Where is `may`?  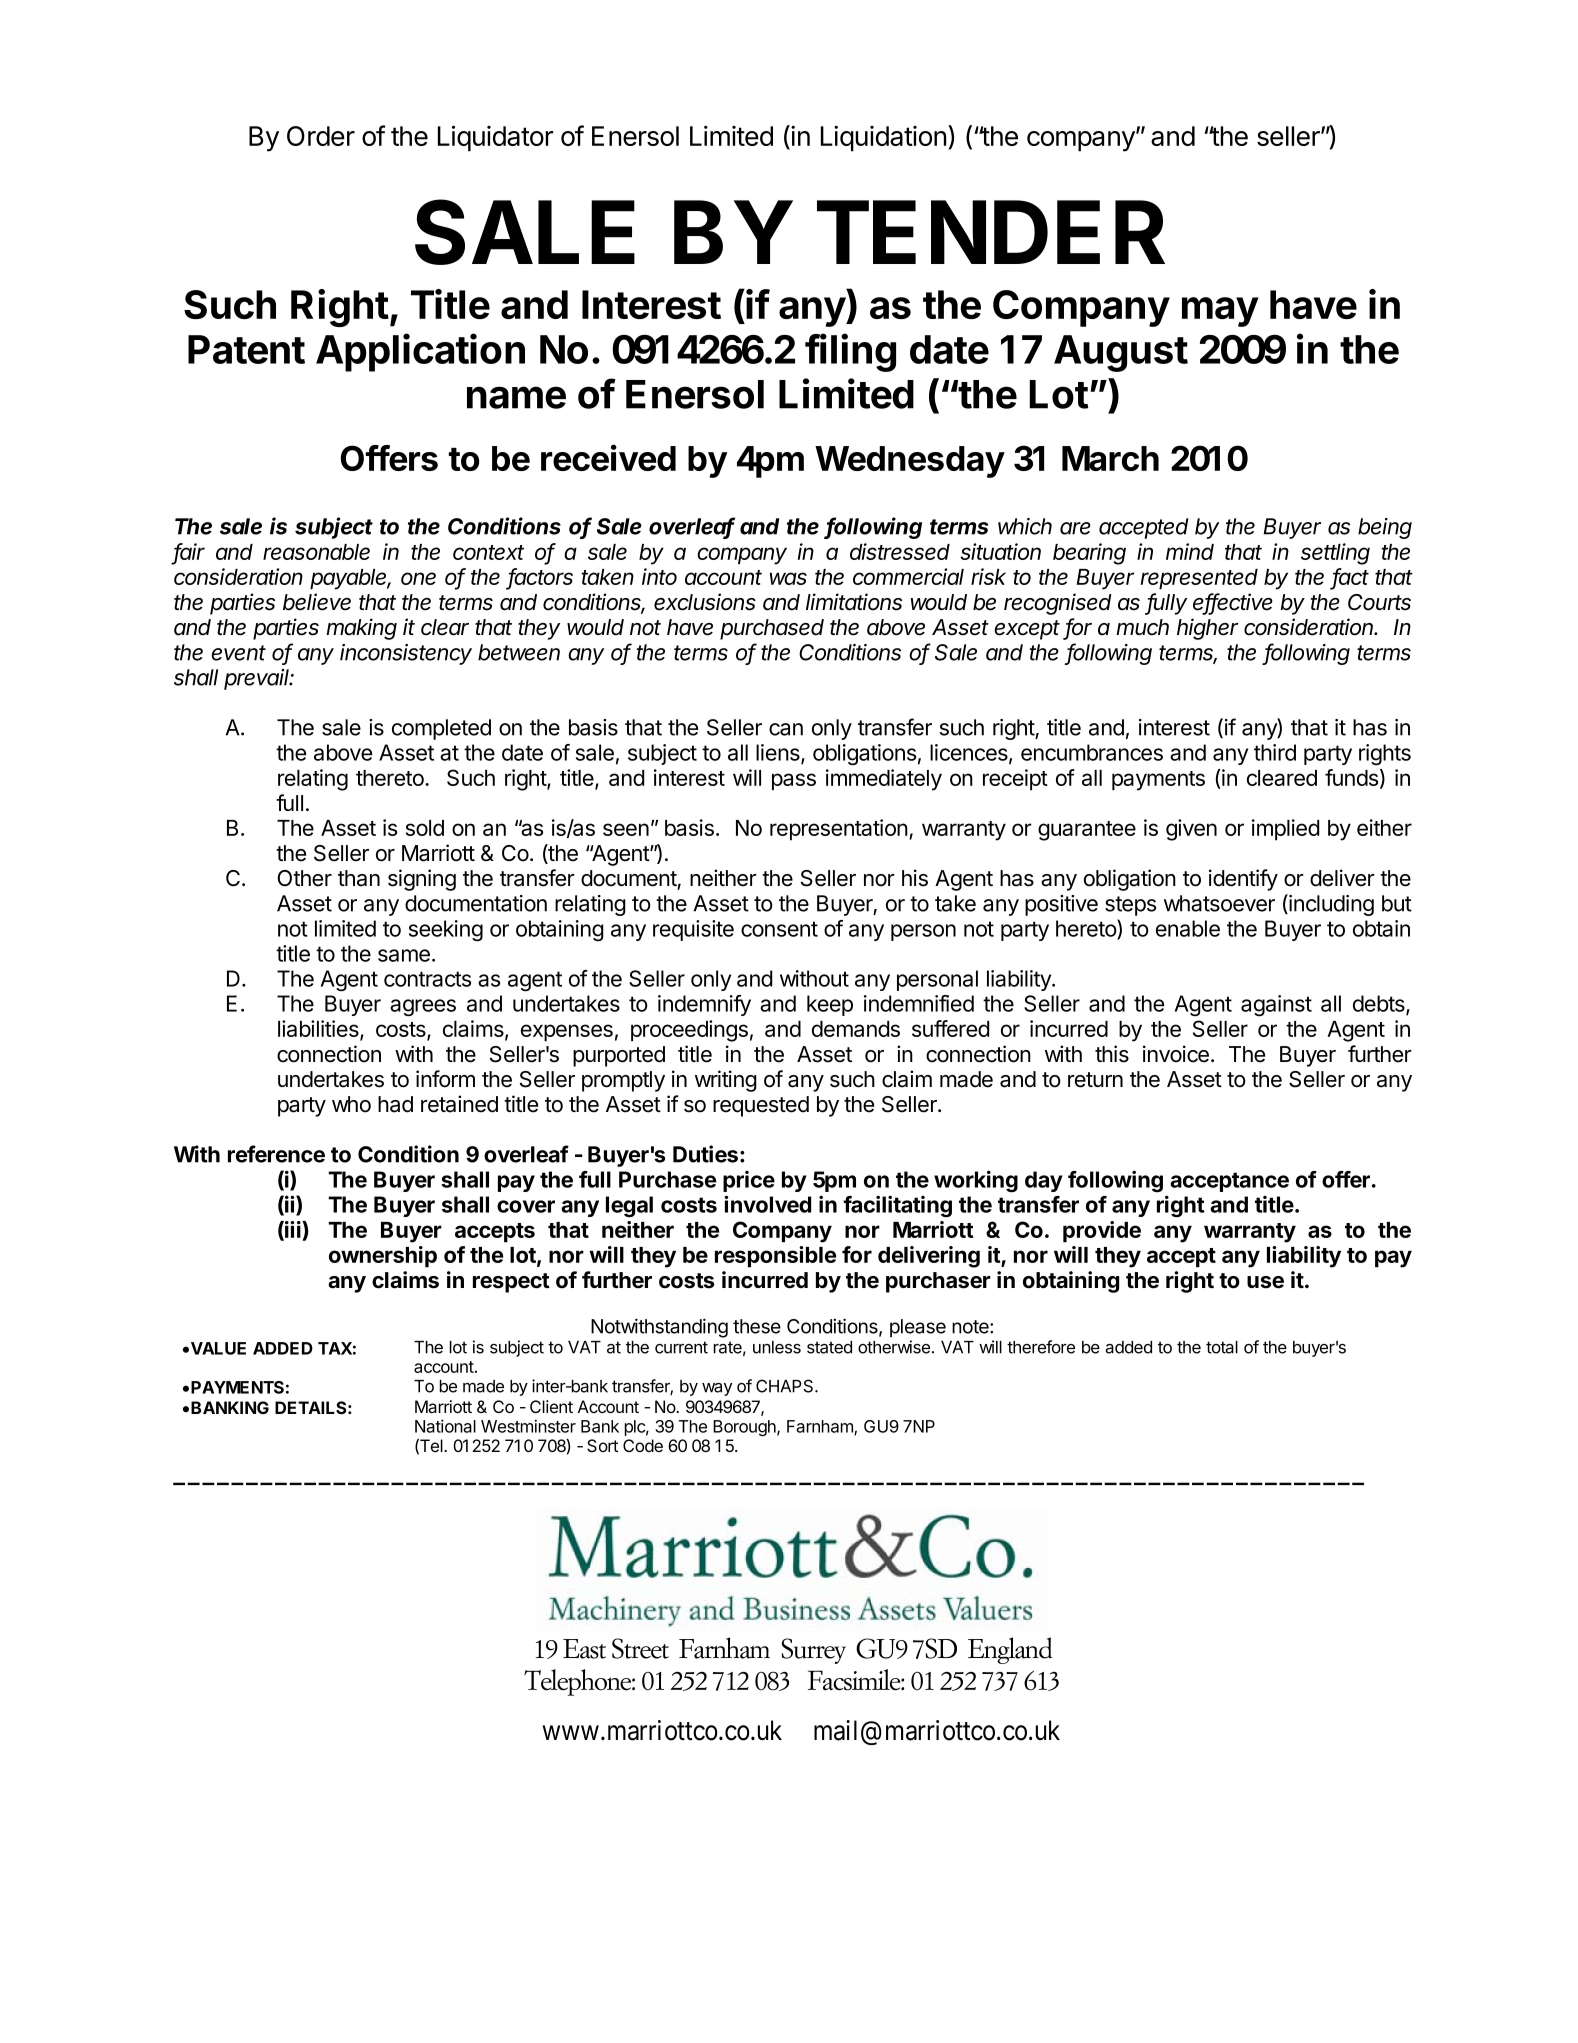 may is located at coordinates (1220, 312).
